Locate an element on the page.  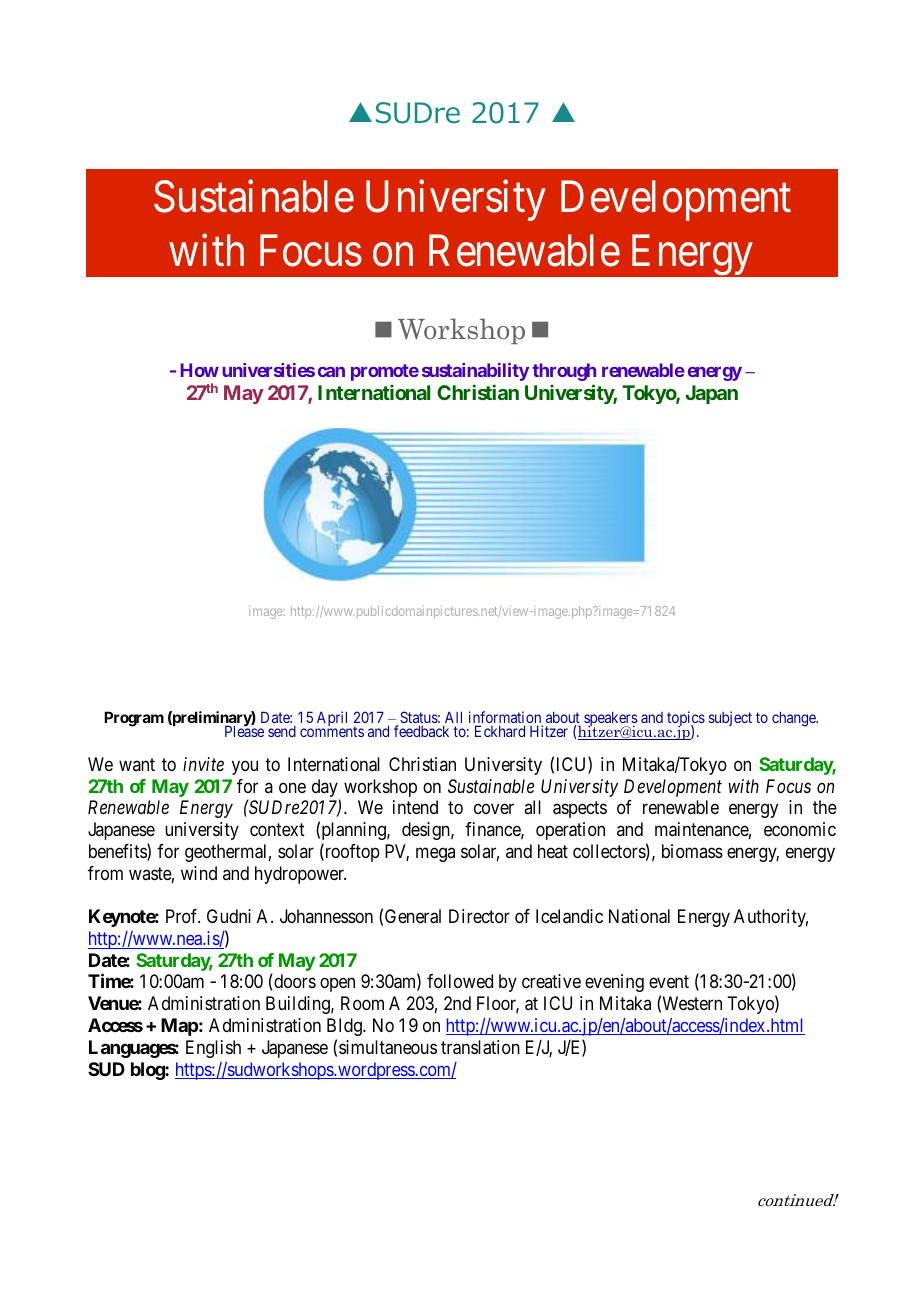
feedback is located at coordinates (421, 731).
